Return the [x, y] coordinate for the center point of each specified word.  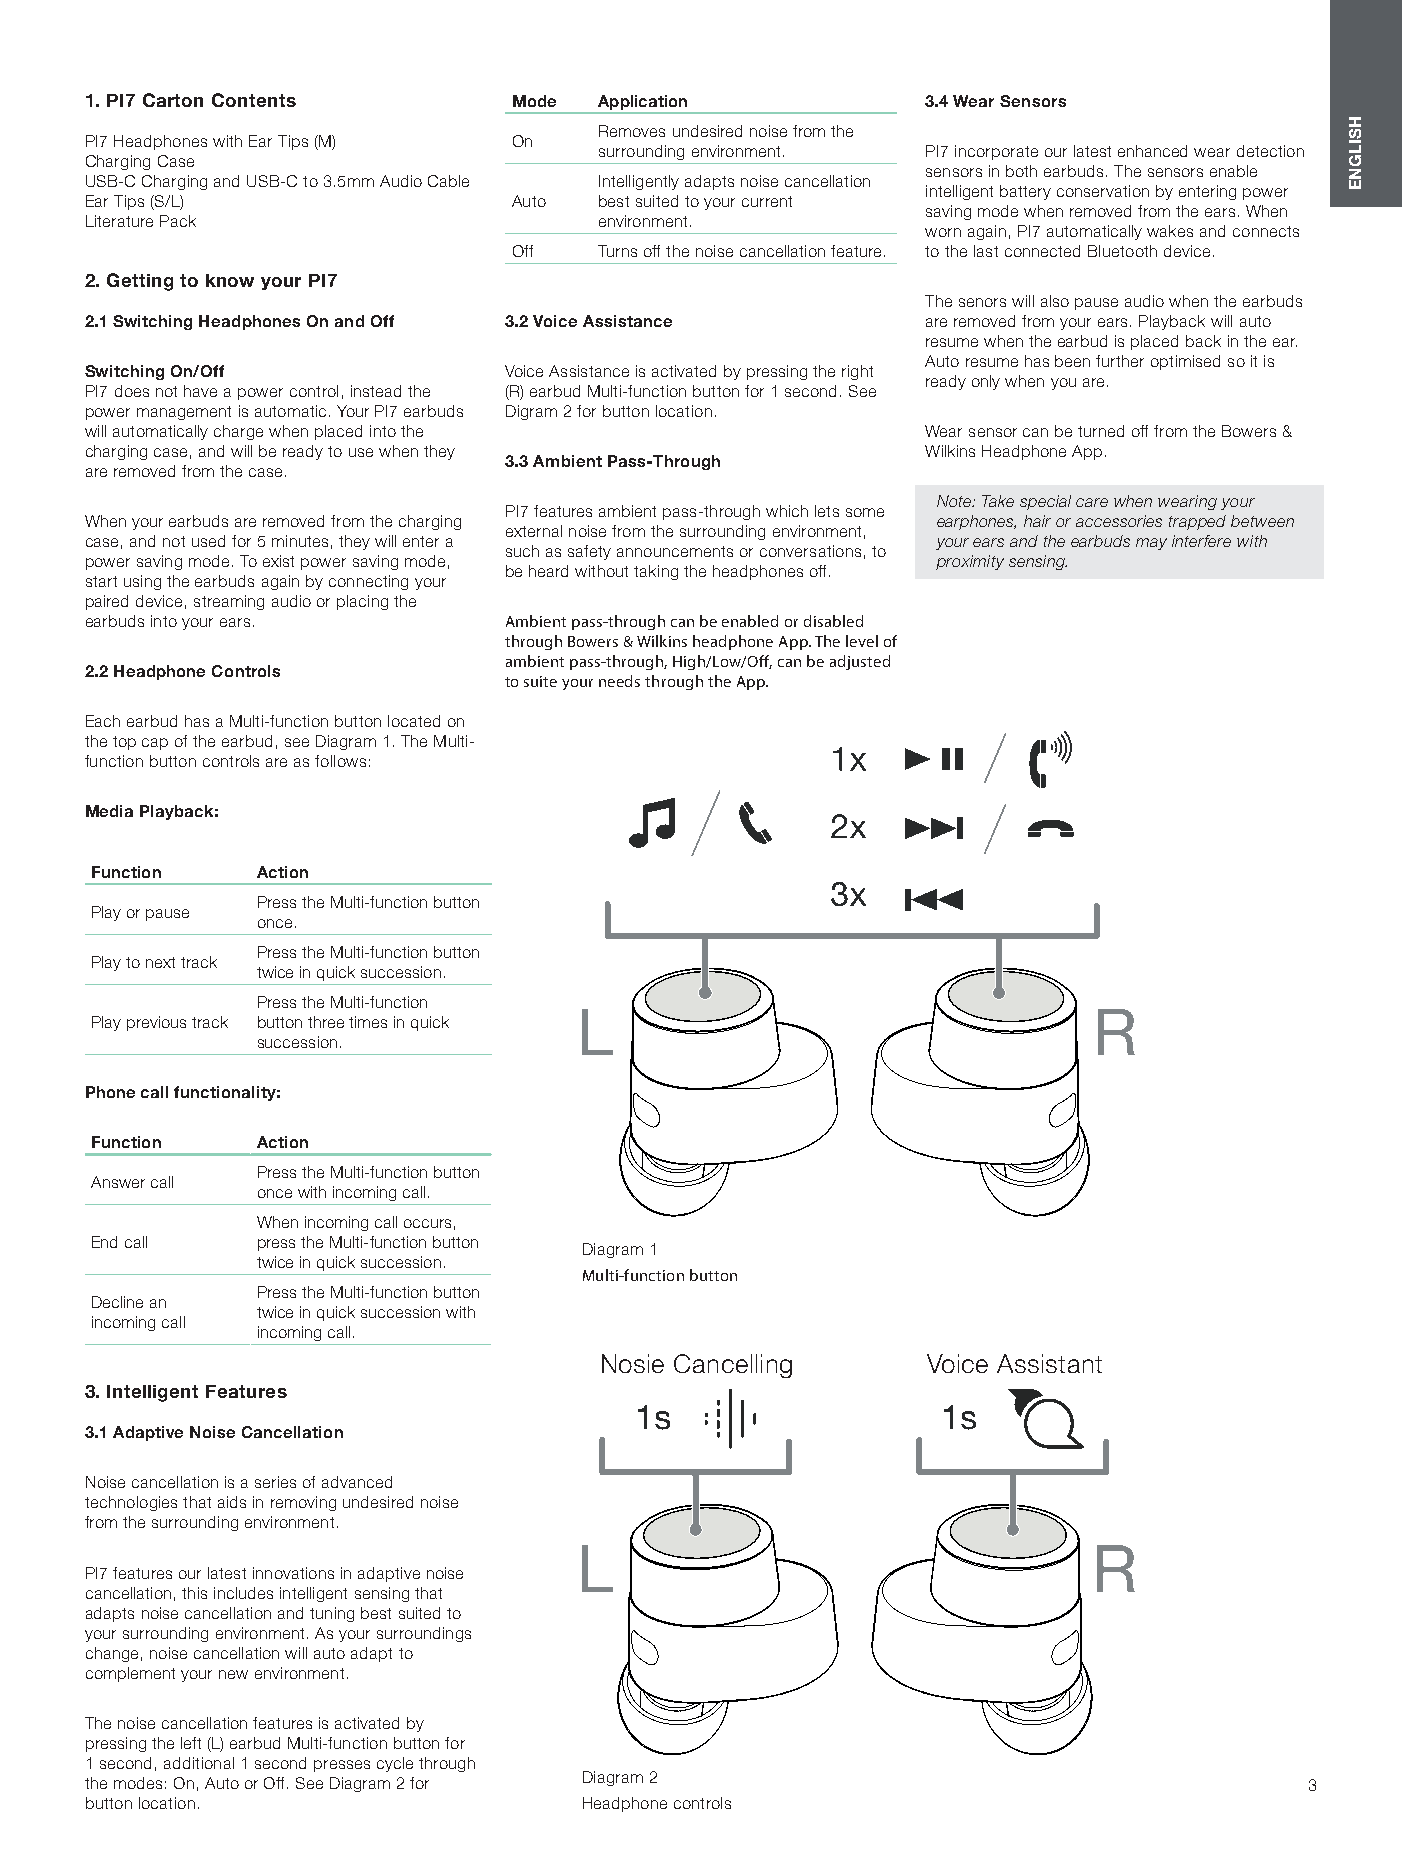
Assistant [1049, 1363]
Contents [254, 100]
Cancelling [733, 1366]
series [275, 1482]
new [233, 1674]
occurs [427, 1223]
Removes [632, 131]
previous [156, 1023]
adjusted [860, 662]
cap [155, 744]
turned [1101, 431]
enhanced [1152, 151]
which [787, 511]
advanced [357, 1482]
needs [619, 681]
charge [238, 432]
